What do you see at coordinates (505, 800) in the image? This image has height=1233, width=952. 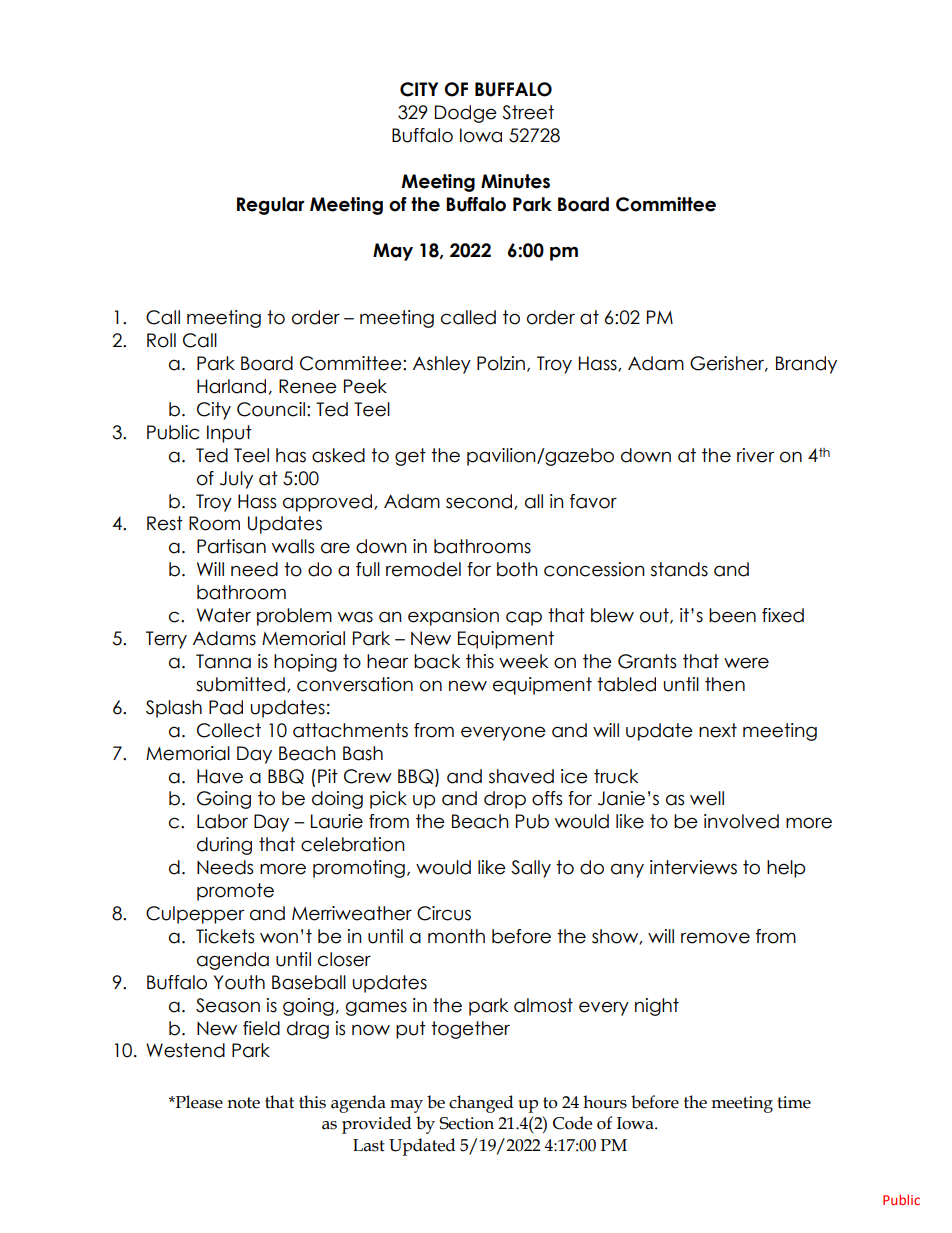 I see `drop` at bounding box center [505, 800].
